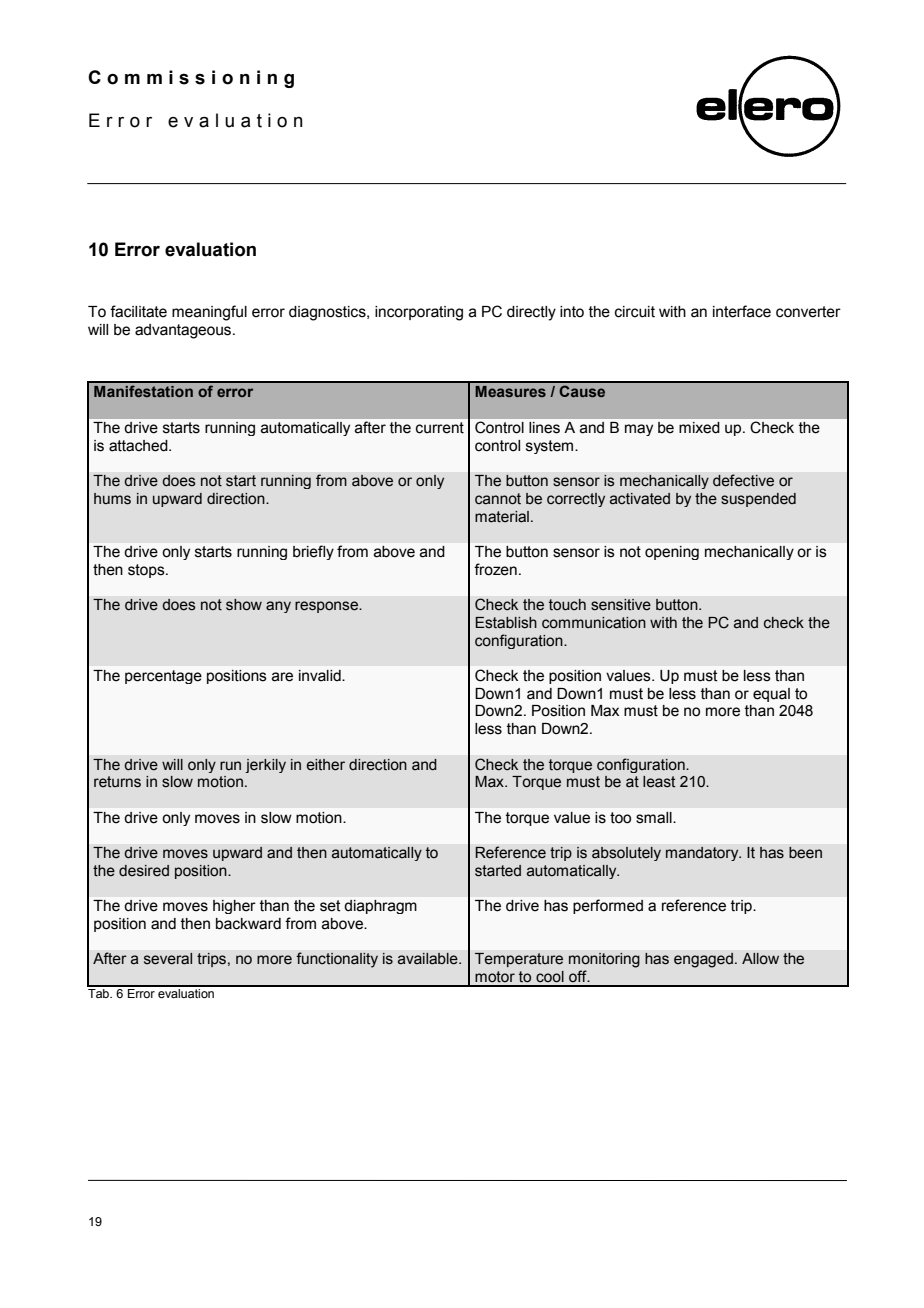 The width and height of the screenshot is (924, 1308). I want to click on interface, so click(742, 311).
